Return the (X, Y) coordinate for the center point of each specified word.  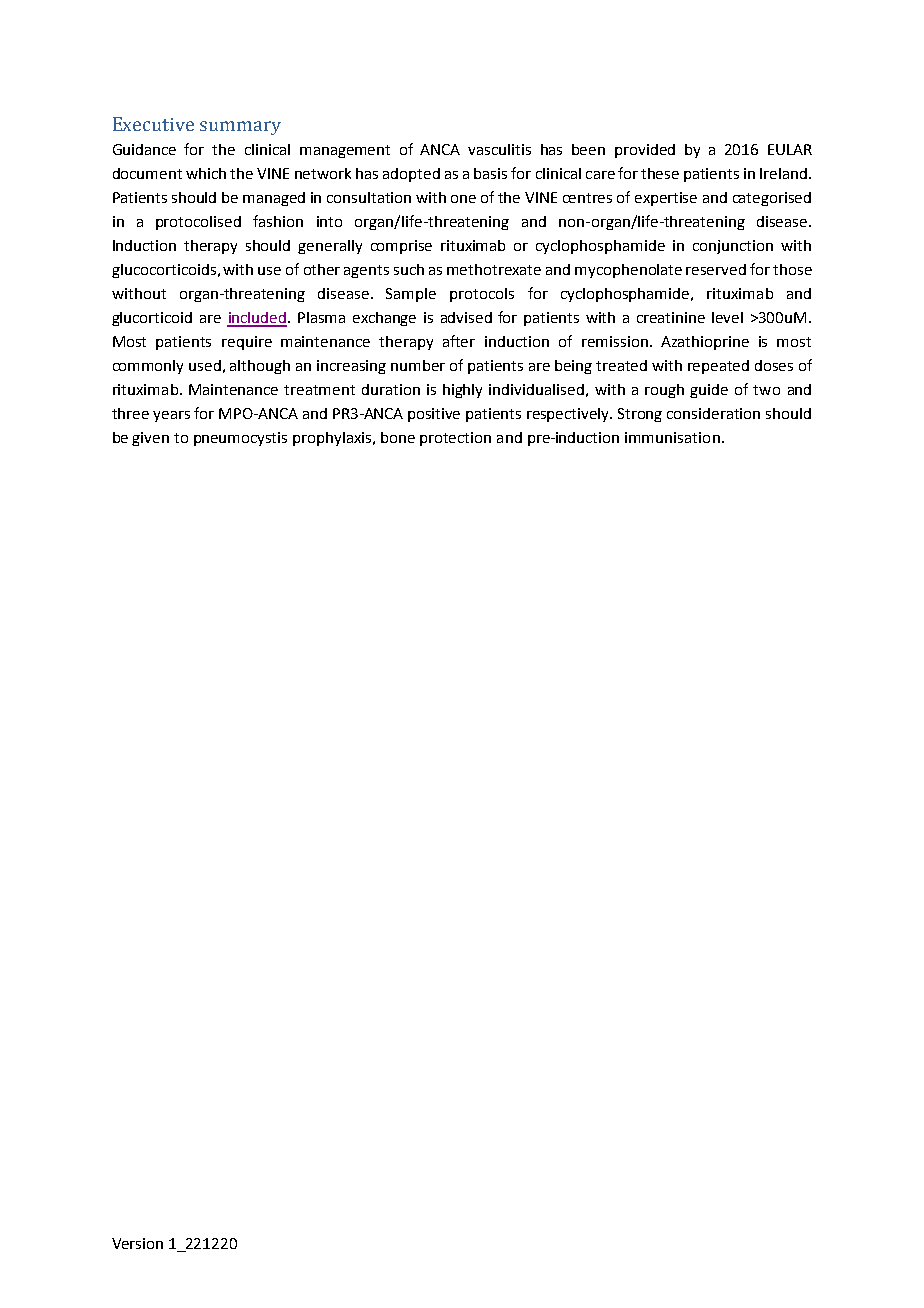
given (150, 439)
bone (398, 437)
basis (490, 173)
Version (137, 1243)
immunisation (672, 437)
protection (455, 439)
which (206, 173)
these (660, 173)
